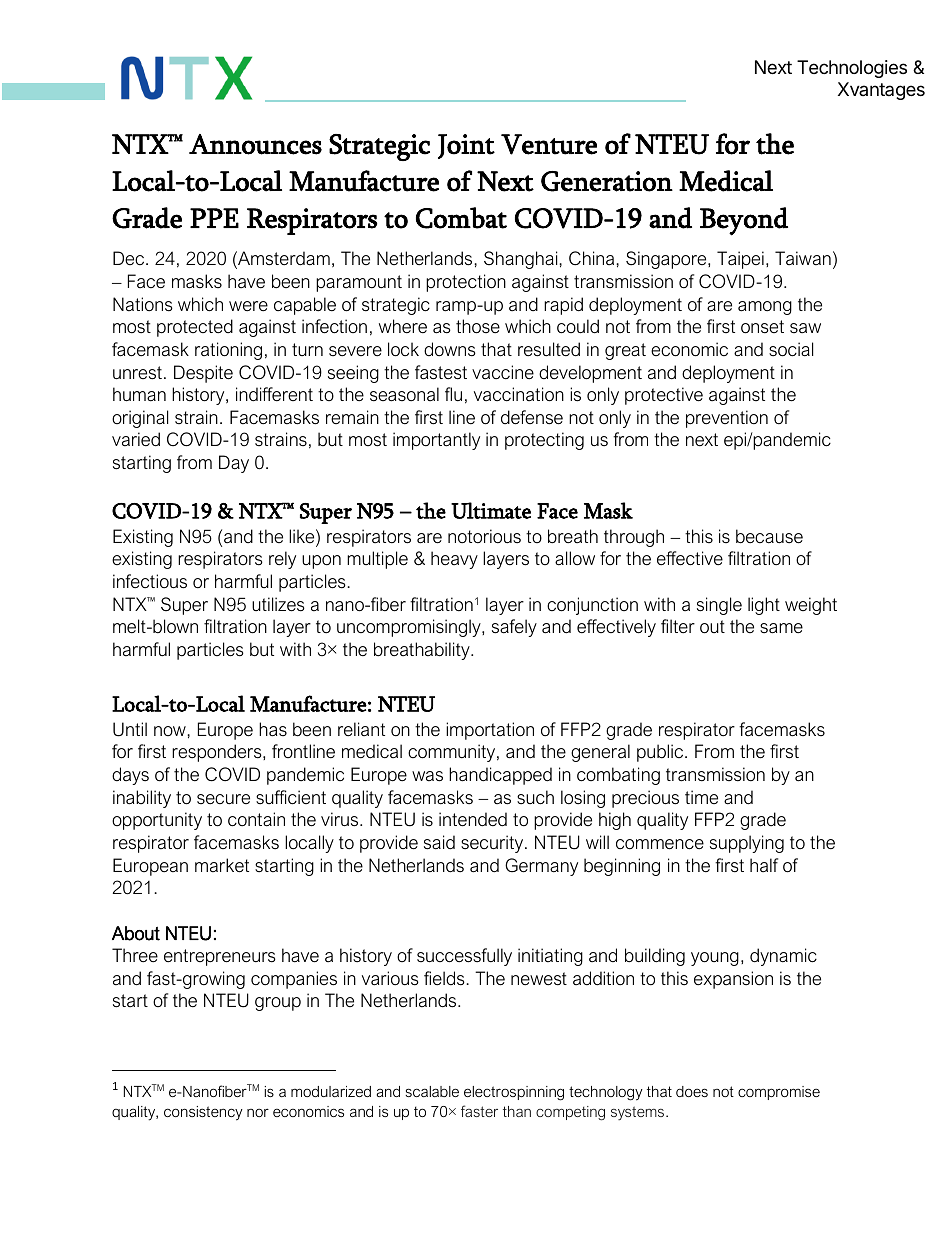 The width and height of the image is (952, 1233). I want to click on Joint, so click(466, 146).
